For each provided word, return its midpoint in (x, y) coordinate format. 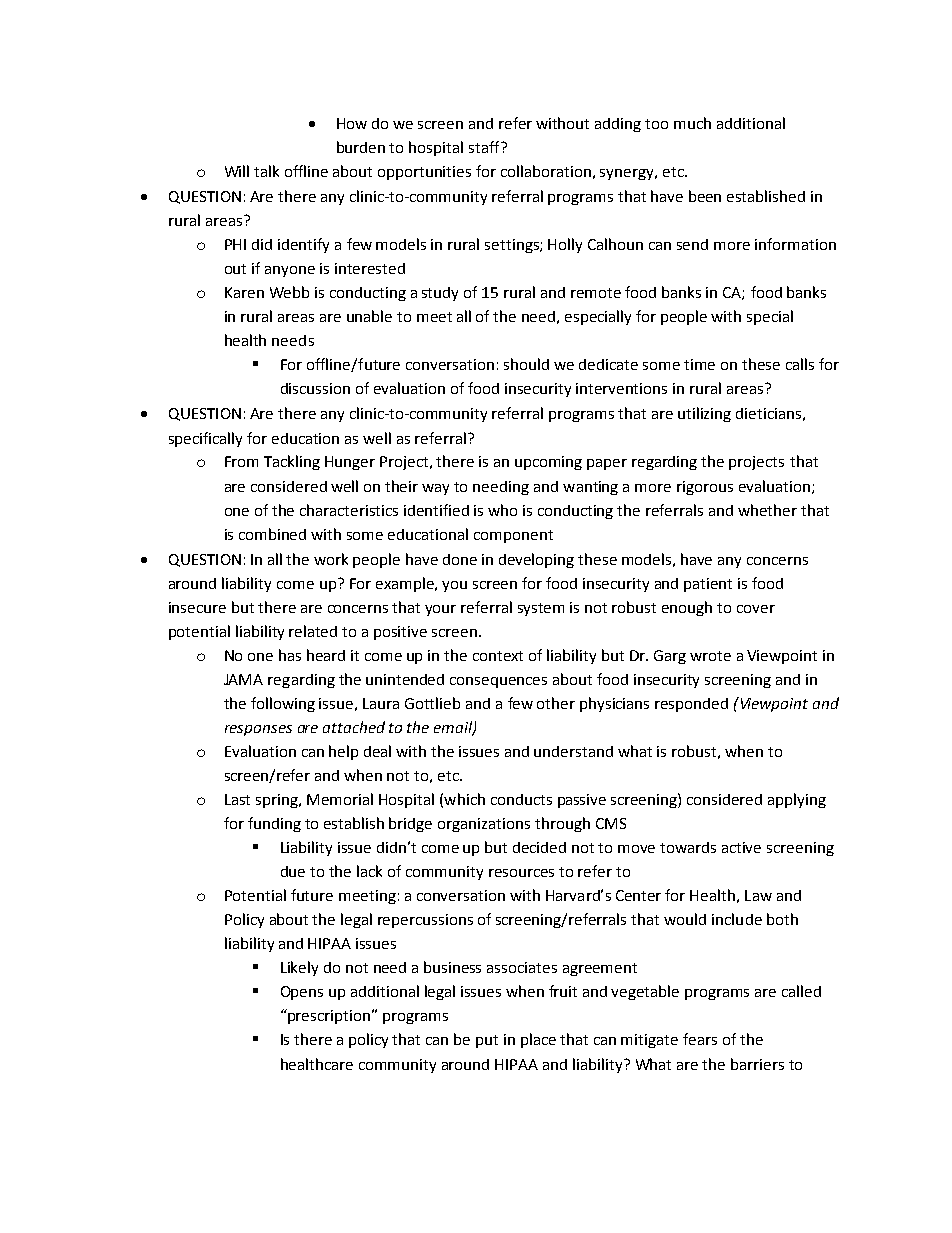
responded (691, 705)
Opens (302, 993)
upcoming (548, 463)
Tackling (292, 462)
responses (258, 730)
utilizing (704, 414)
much (692, 123)
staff (485, 147)
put (487, 1041)
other (556, 703)
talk (266, 171)
